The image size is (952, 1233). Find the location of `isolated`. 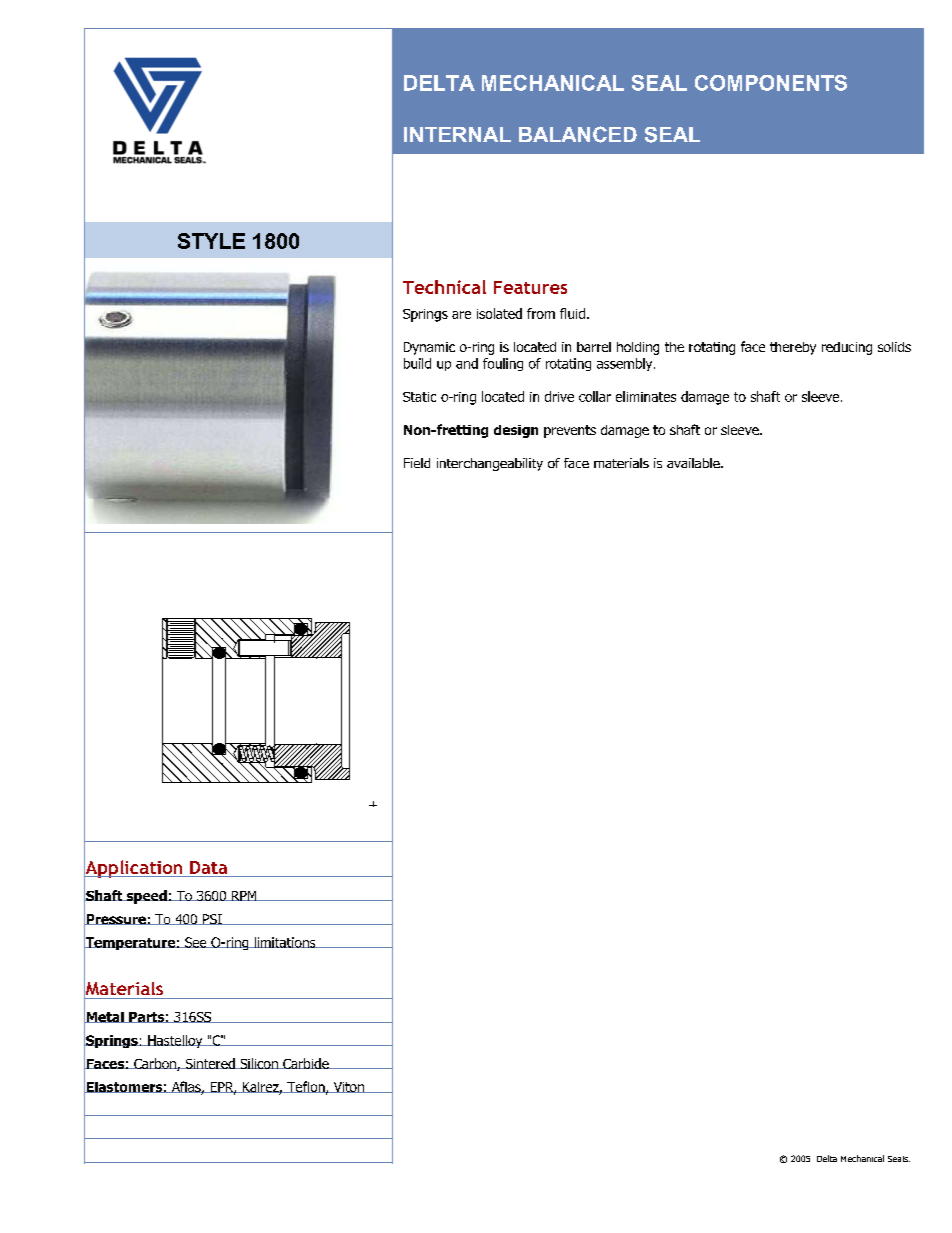

isolated is located at coordinates (499, 313).
